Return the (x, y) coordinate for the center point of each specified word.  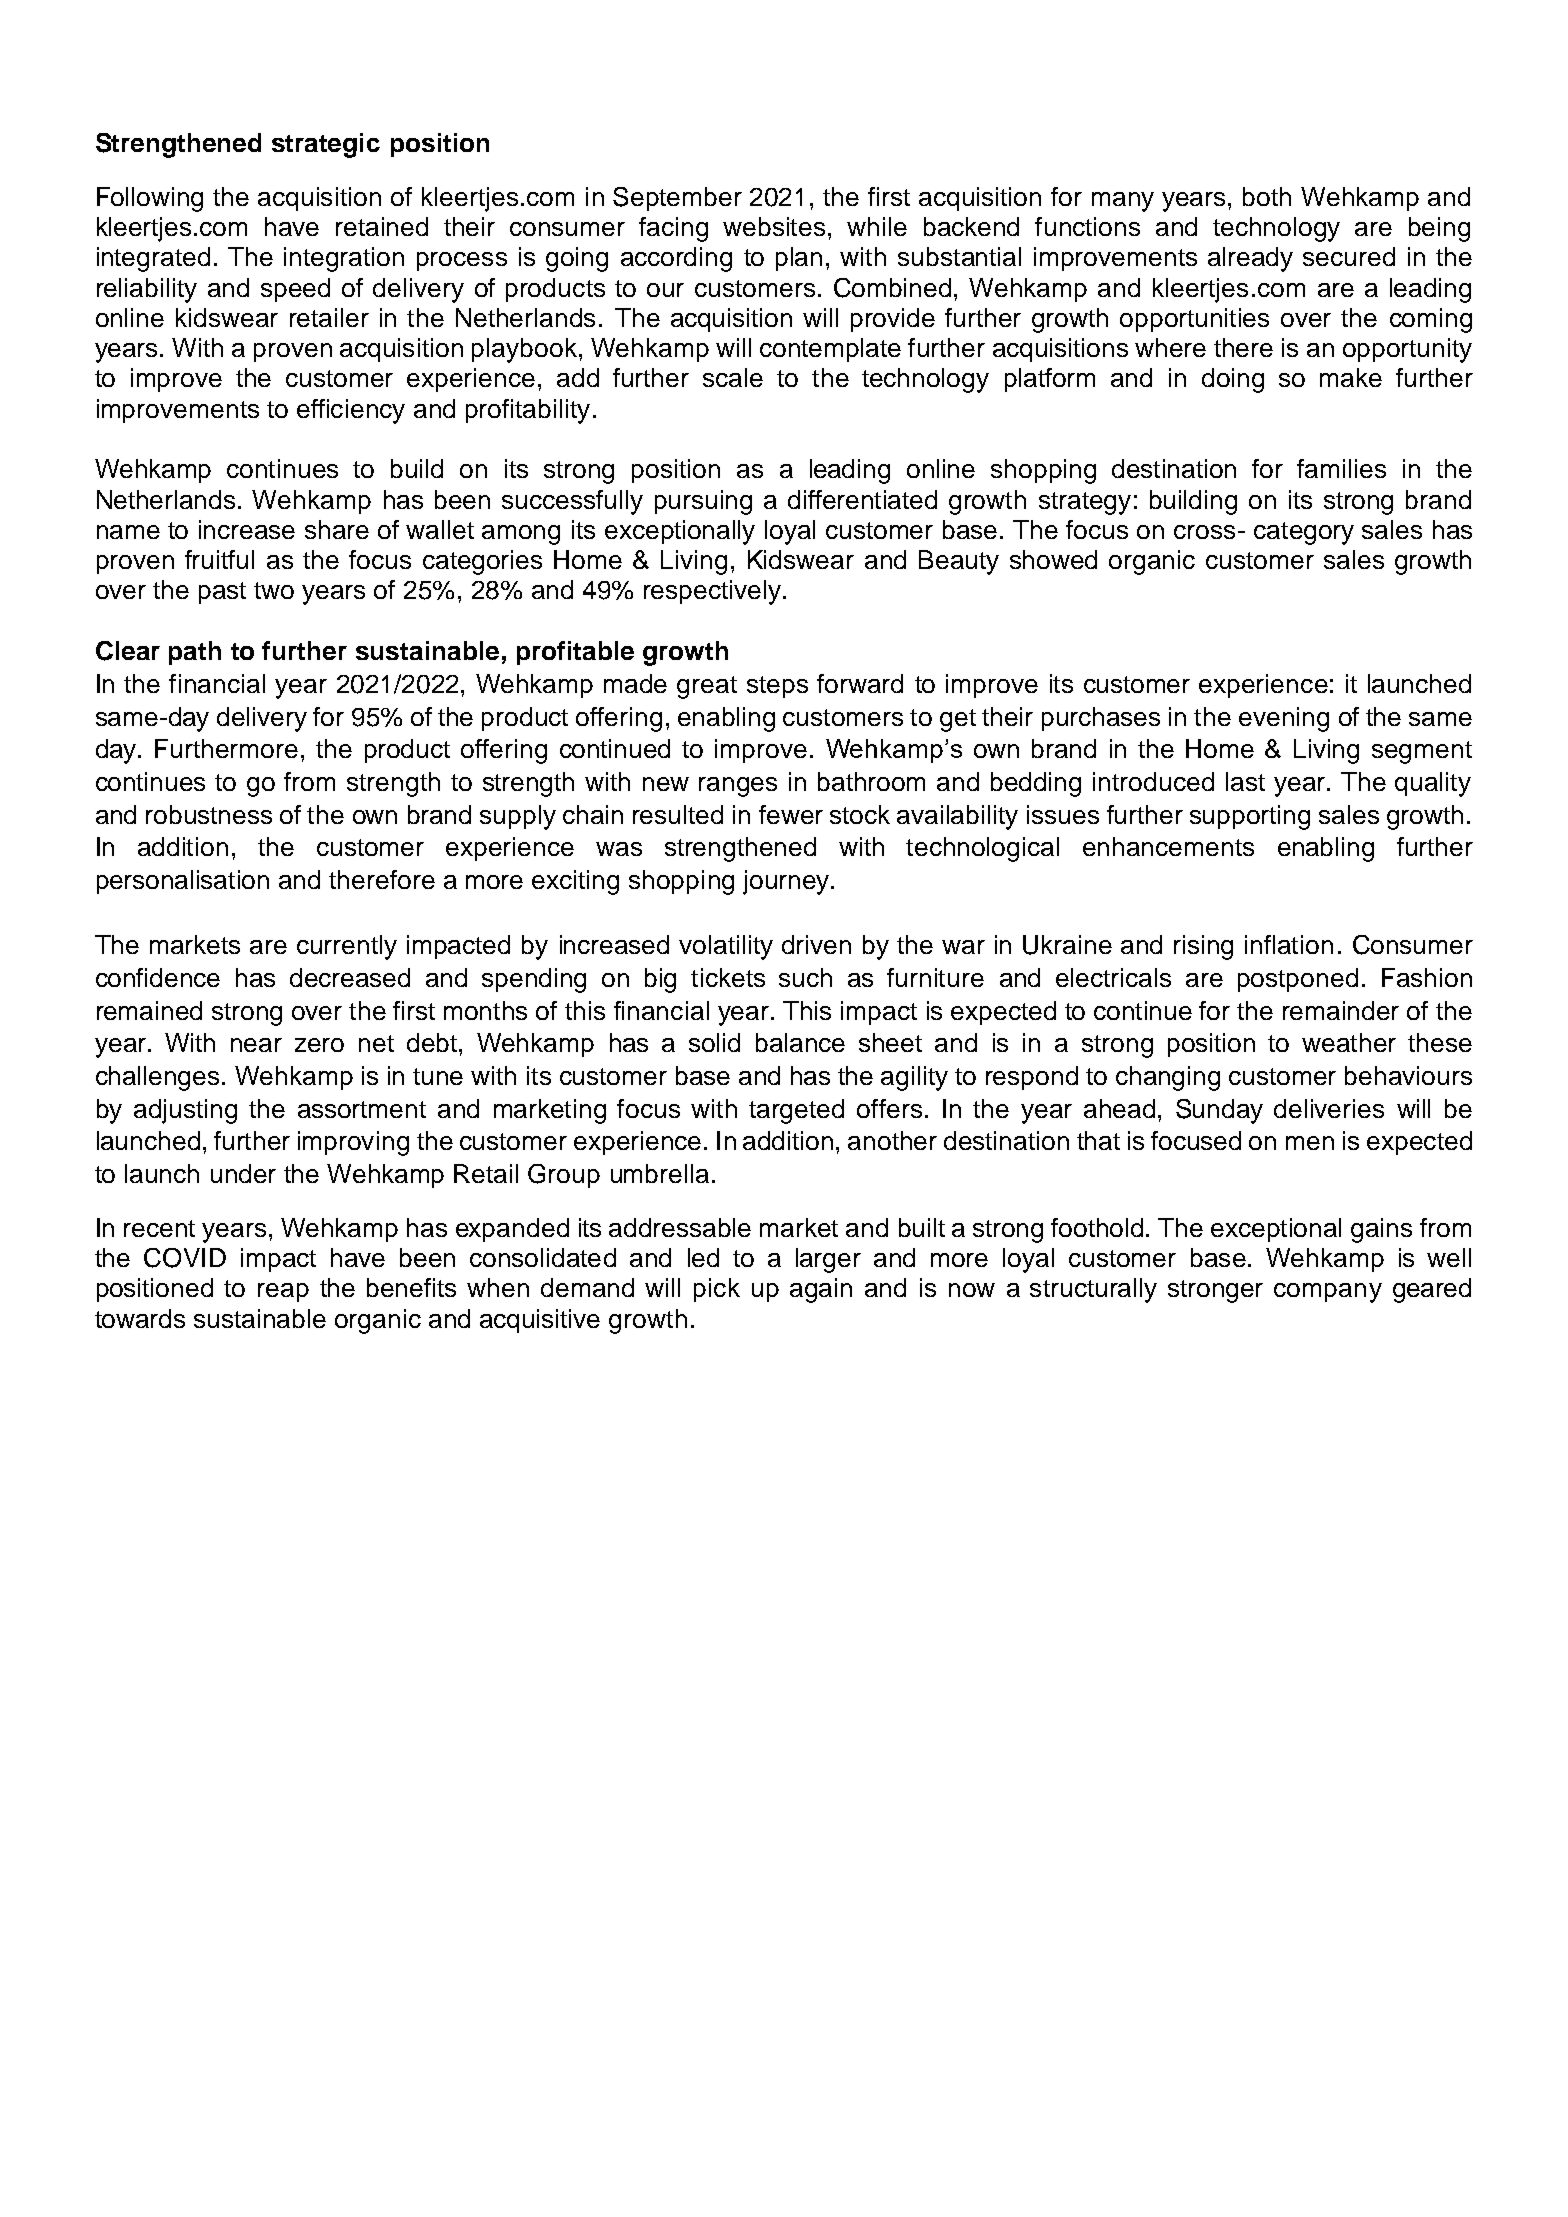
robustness (209, 814)
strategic (326, 145)
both (1267, 196)
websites (774, 226)
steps (777, 687)
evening (1284, 719)
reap (283, 1292)
